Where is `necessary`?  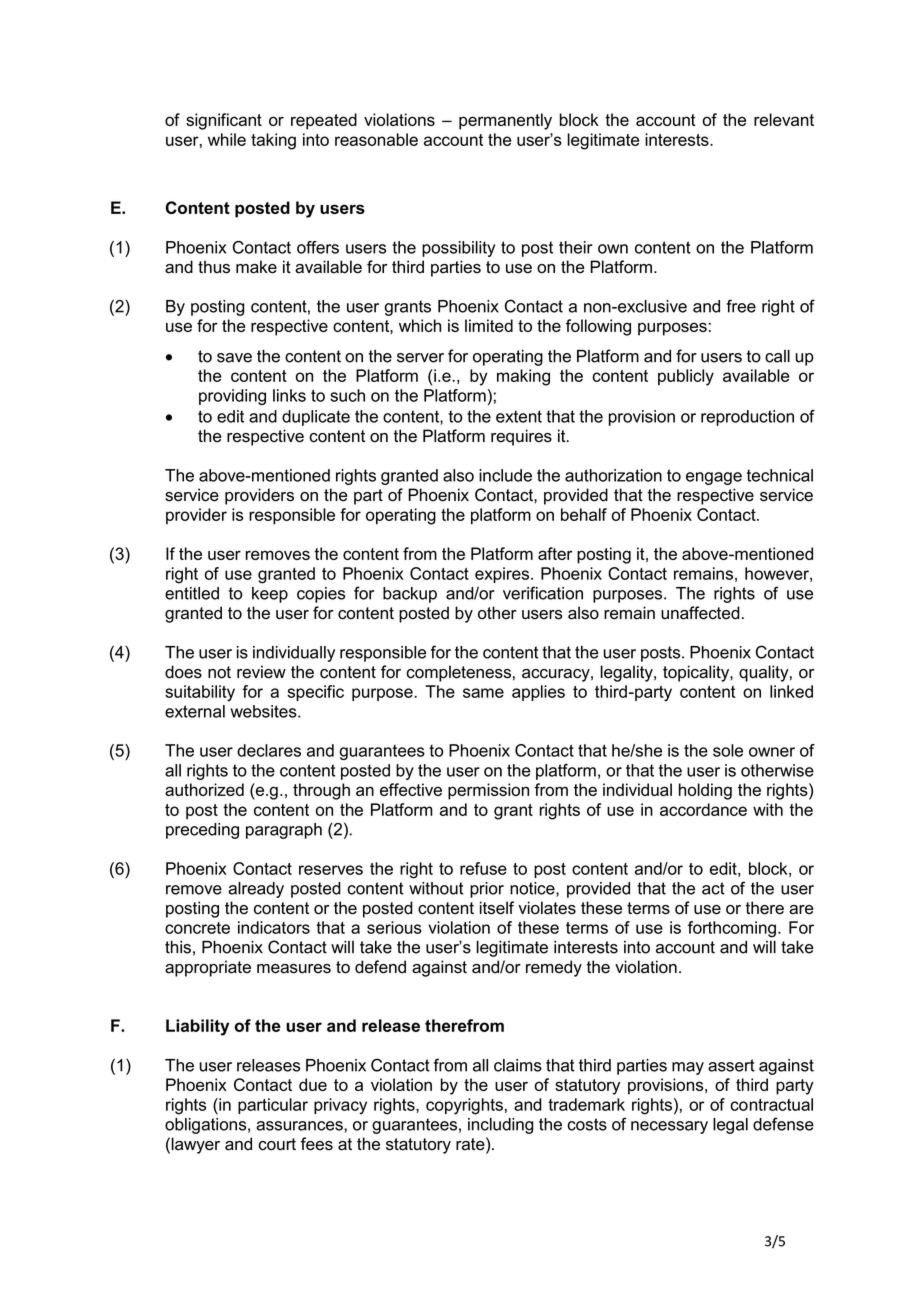 necessary is located at coordinates (669, 1127).
